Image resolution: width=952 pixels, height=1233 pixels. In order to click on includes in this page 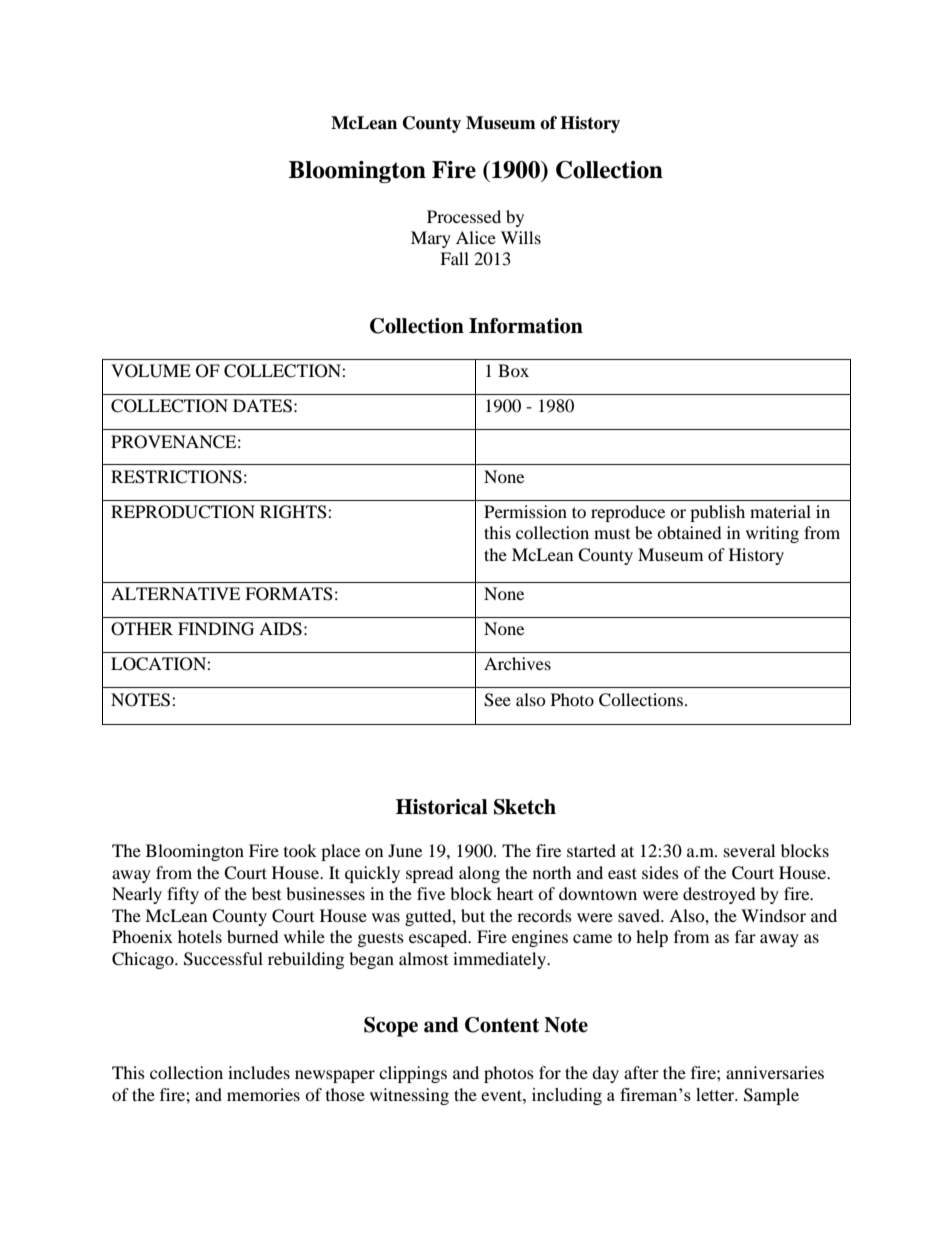, I will do `click(259, 1072)`.
